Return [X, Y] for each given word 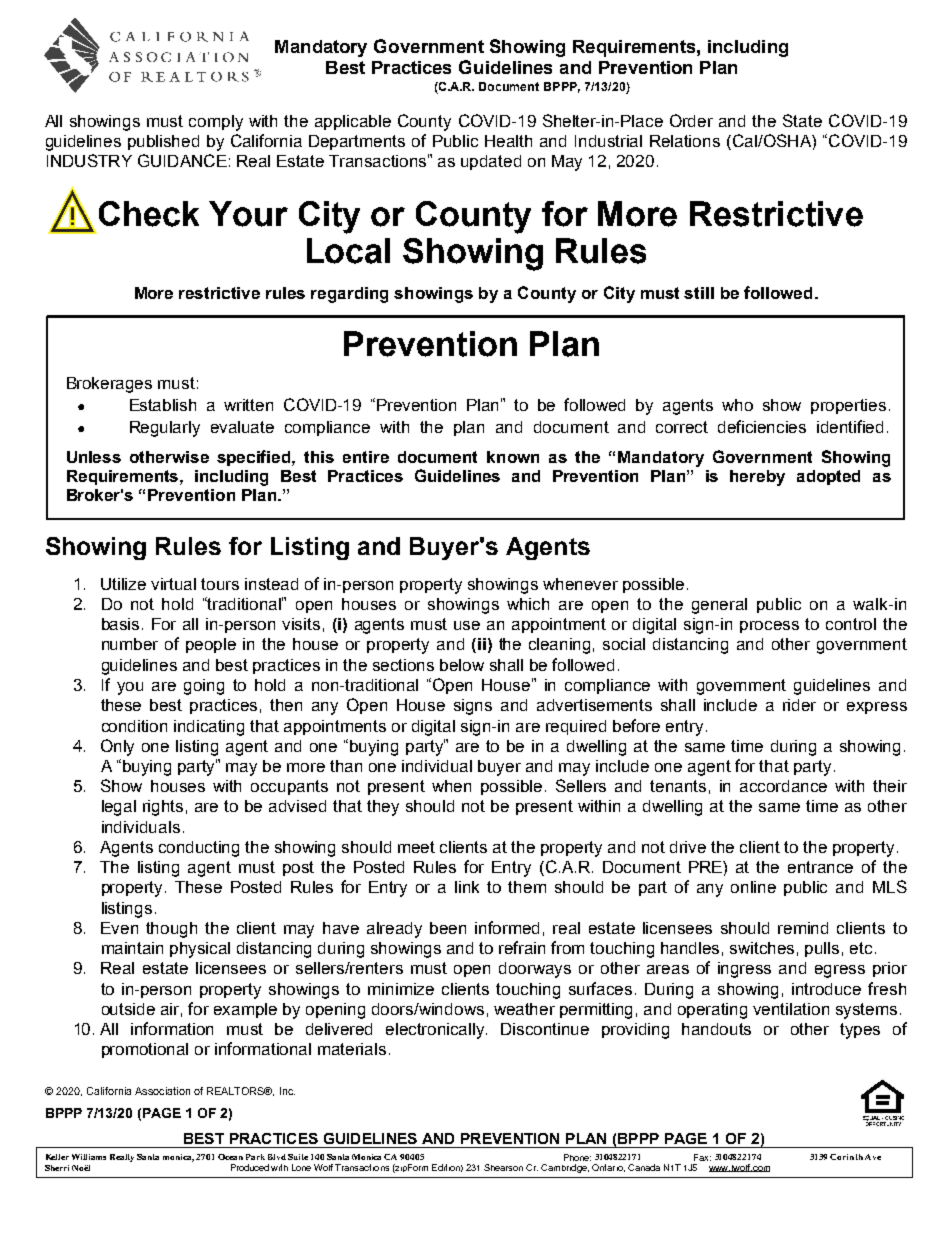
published [163, 142]
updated [491, 162]
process [769, 627]
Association [162, 1091]
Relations [685, 141]
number [130, 644]
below [462, 665]
